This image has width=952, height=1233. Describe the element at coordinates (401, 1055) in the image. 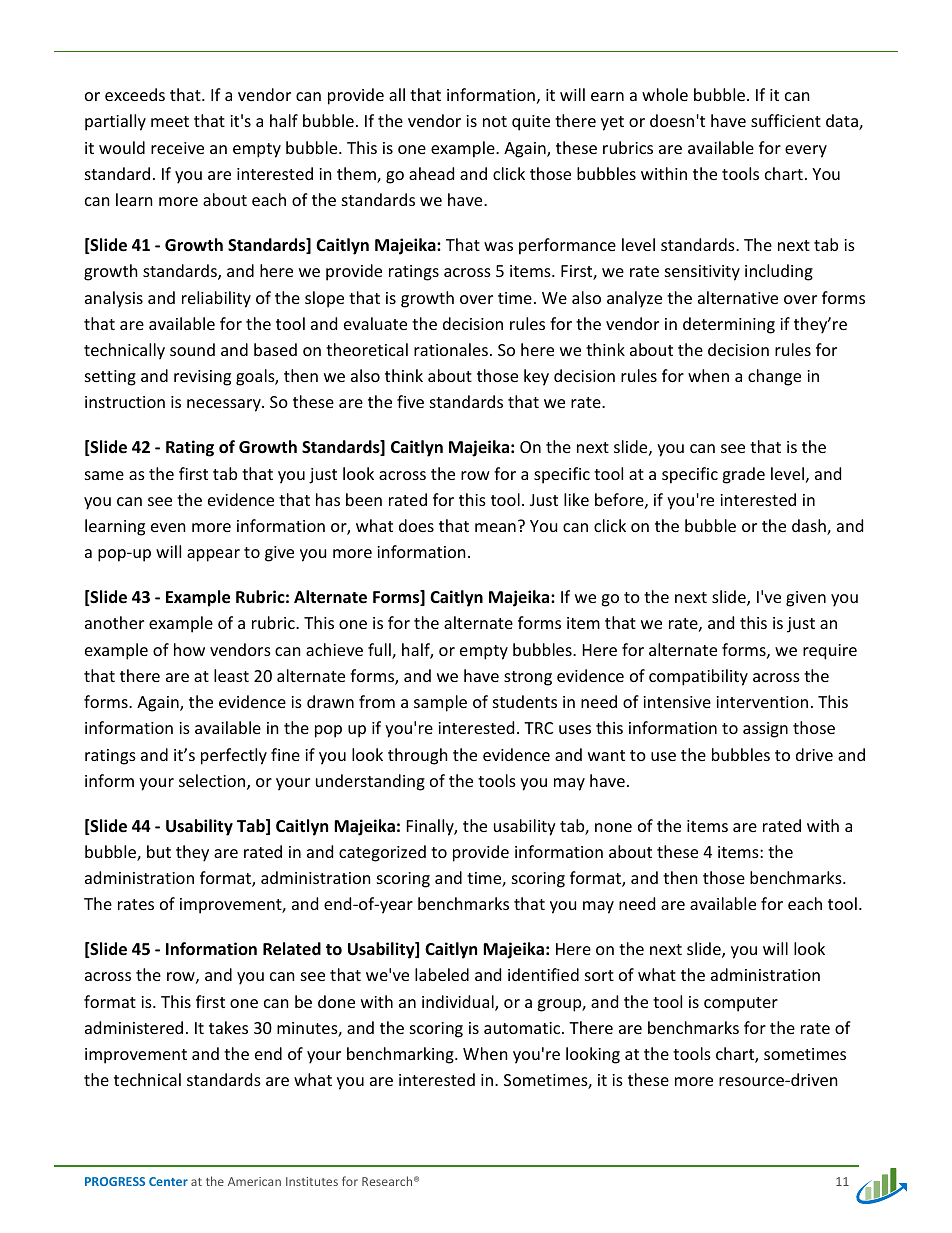

I see `benchmarking` at that location.
